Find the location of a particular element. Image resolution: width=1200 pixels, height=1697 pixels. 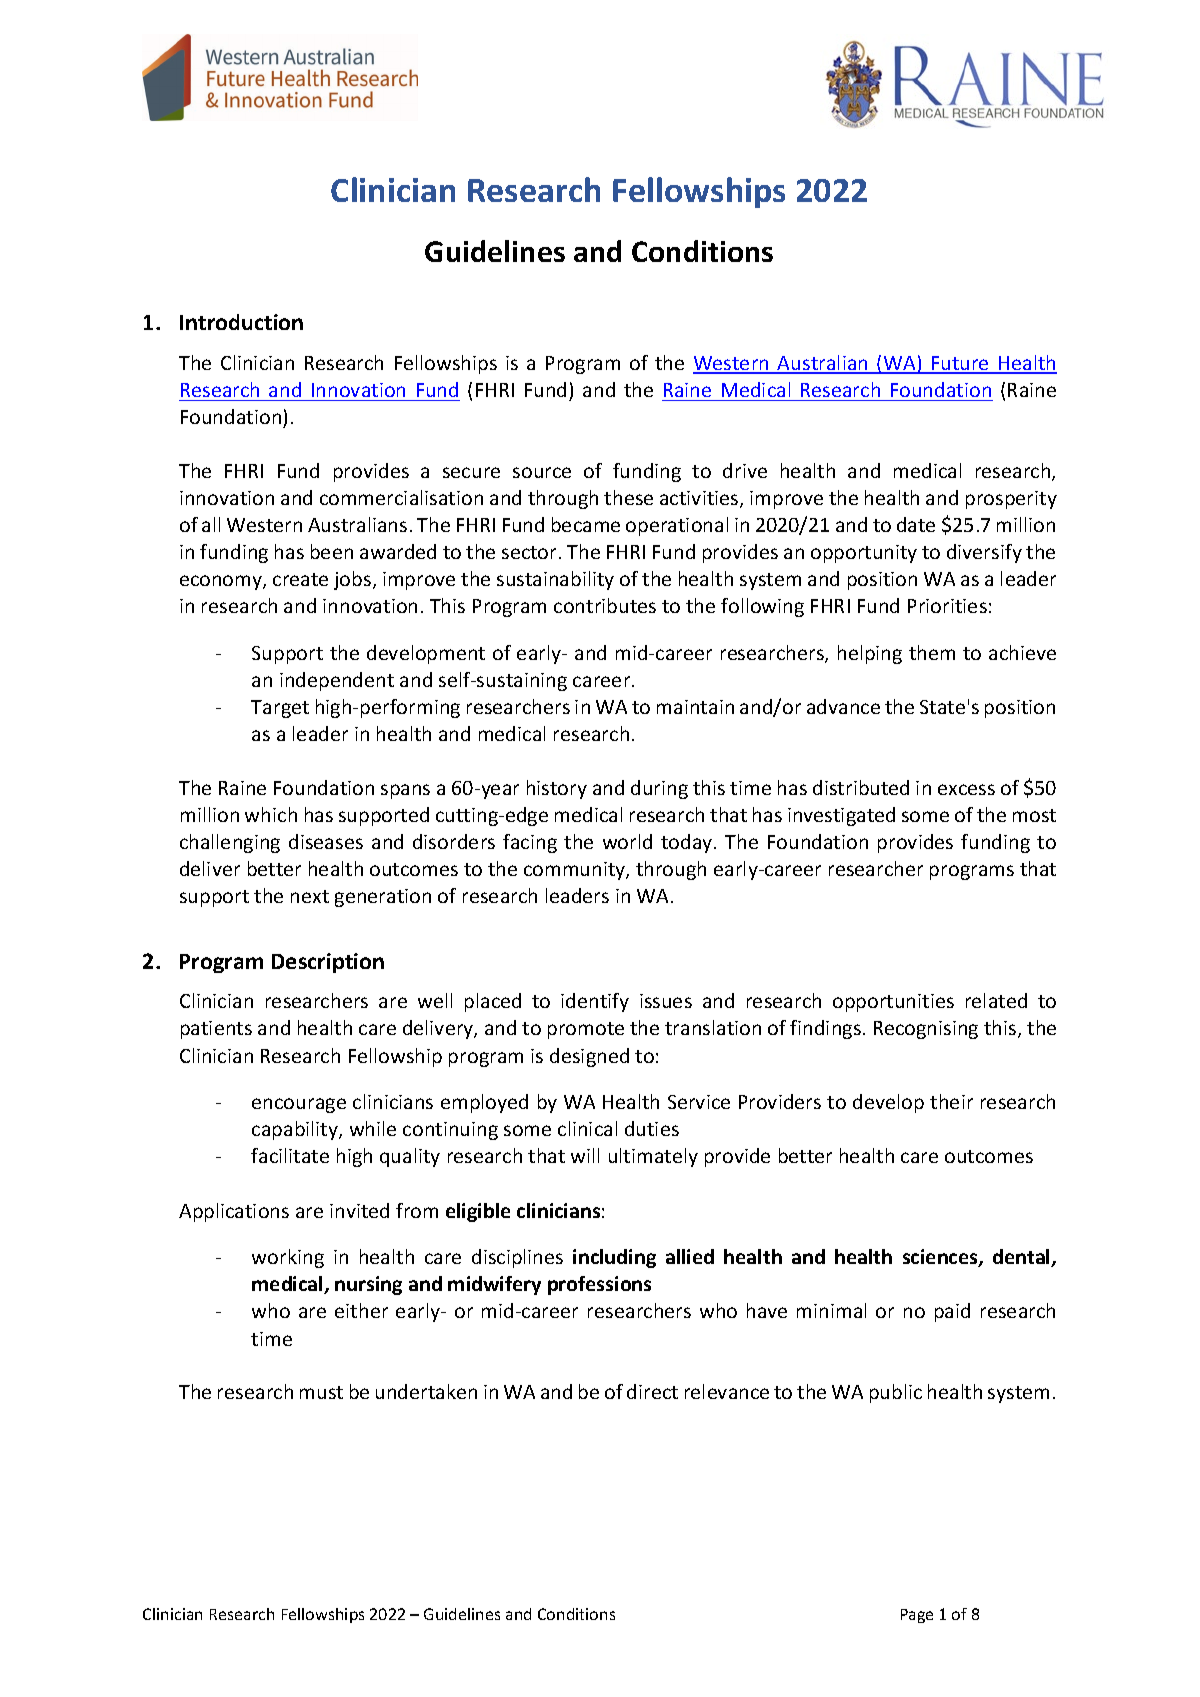

their is located at coordinates (951, 1101).
